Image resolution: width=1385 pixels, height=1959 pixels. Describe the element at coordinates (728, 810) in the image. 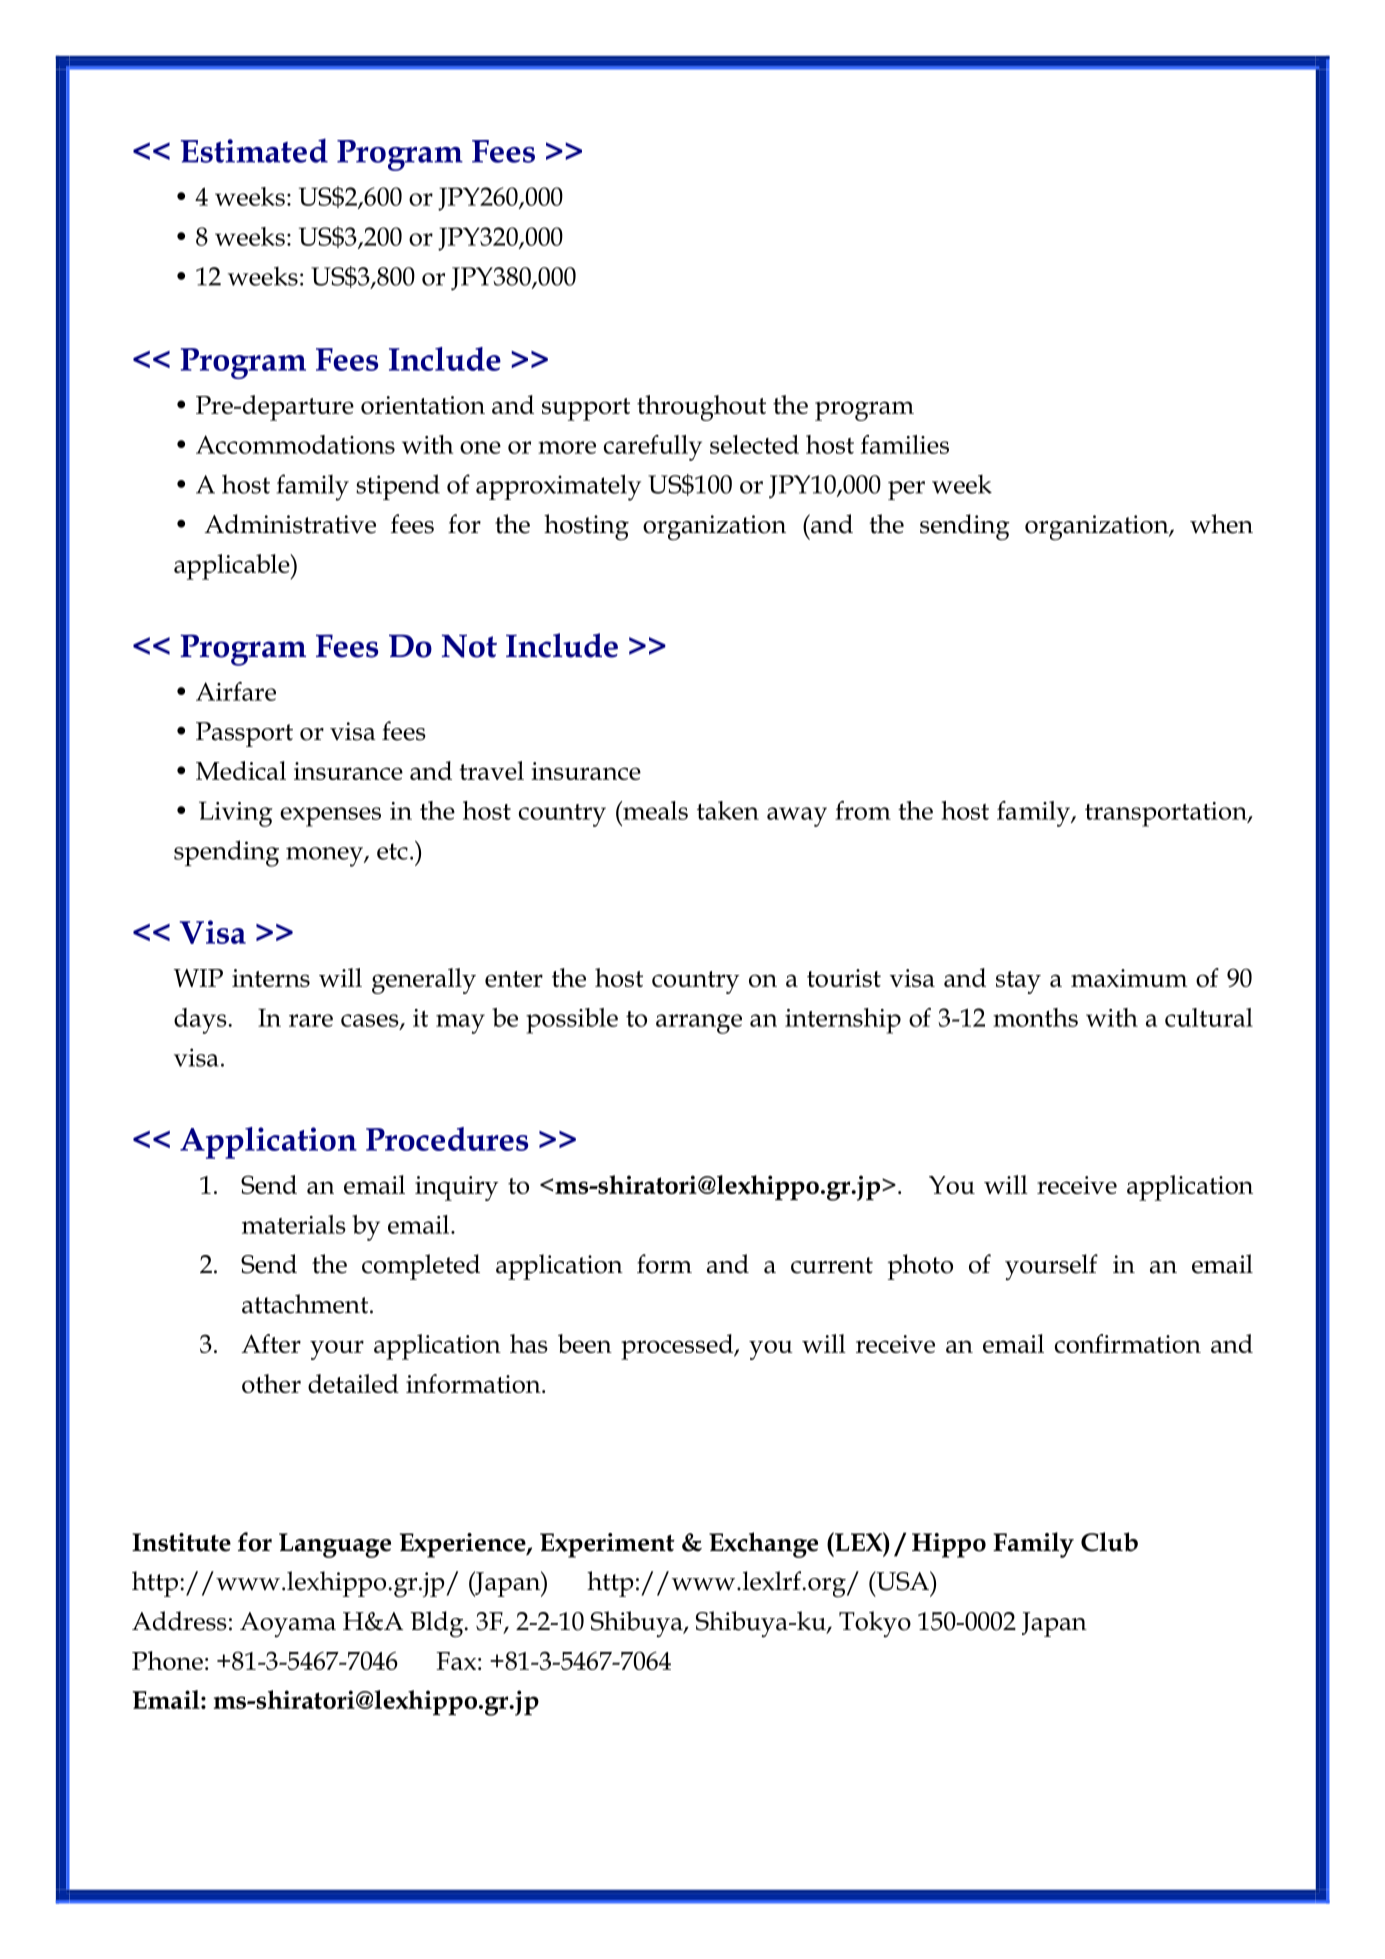

I see `taken` at that location.
